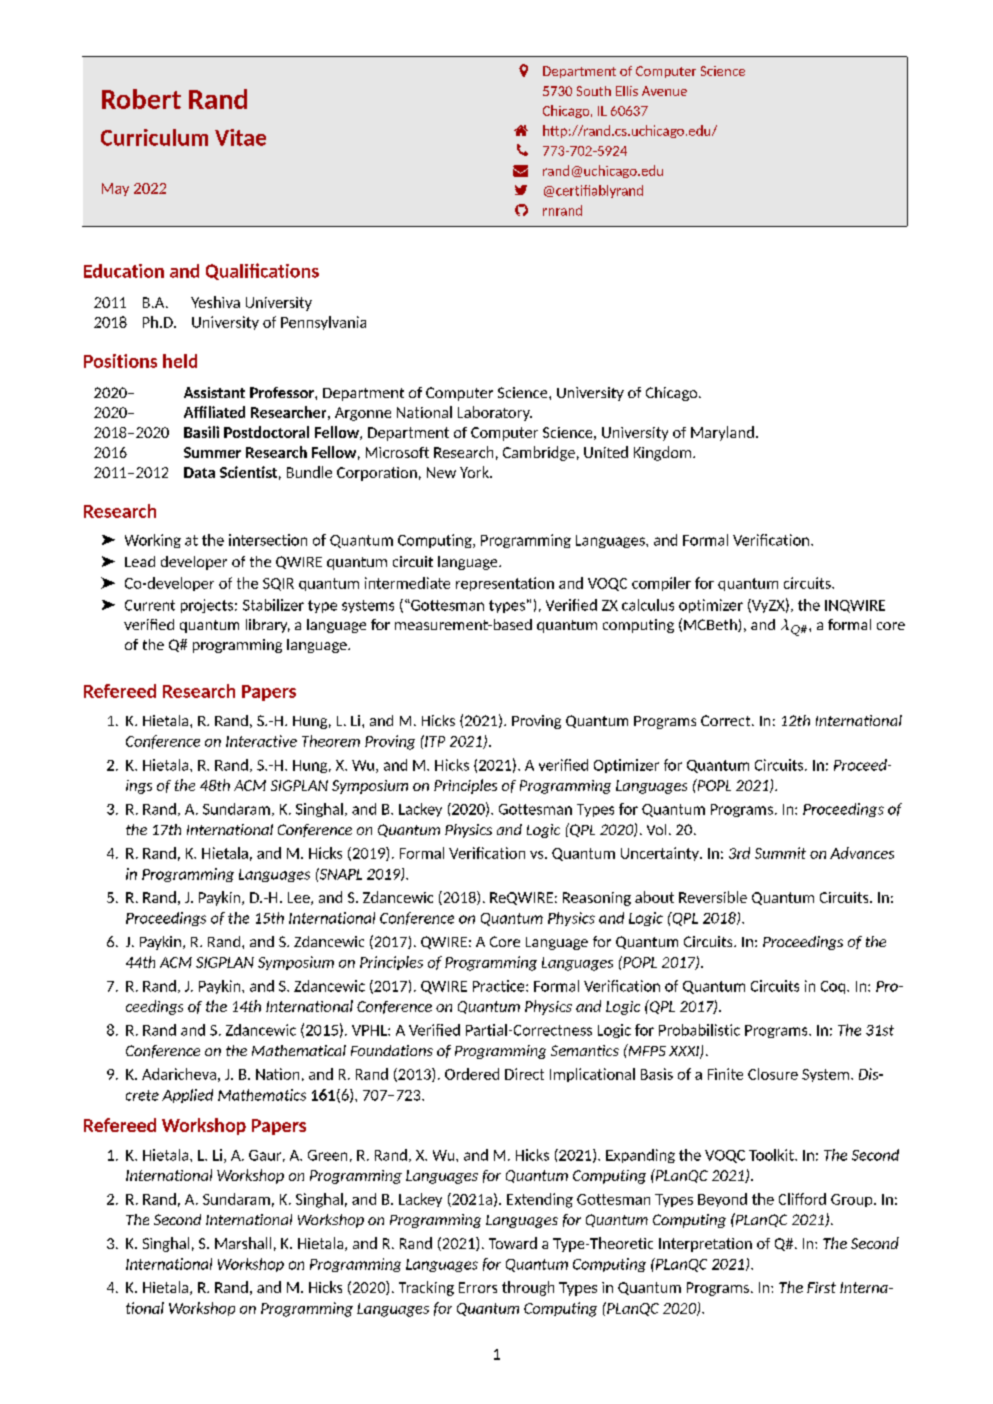 The image size is (993, 1404). Describe the element at coordinates (261, 741) in the screenshot. I see `Interactive` at that location.
